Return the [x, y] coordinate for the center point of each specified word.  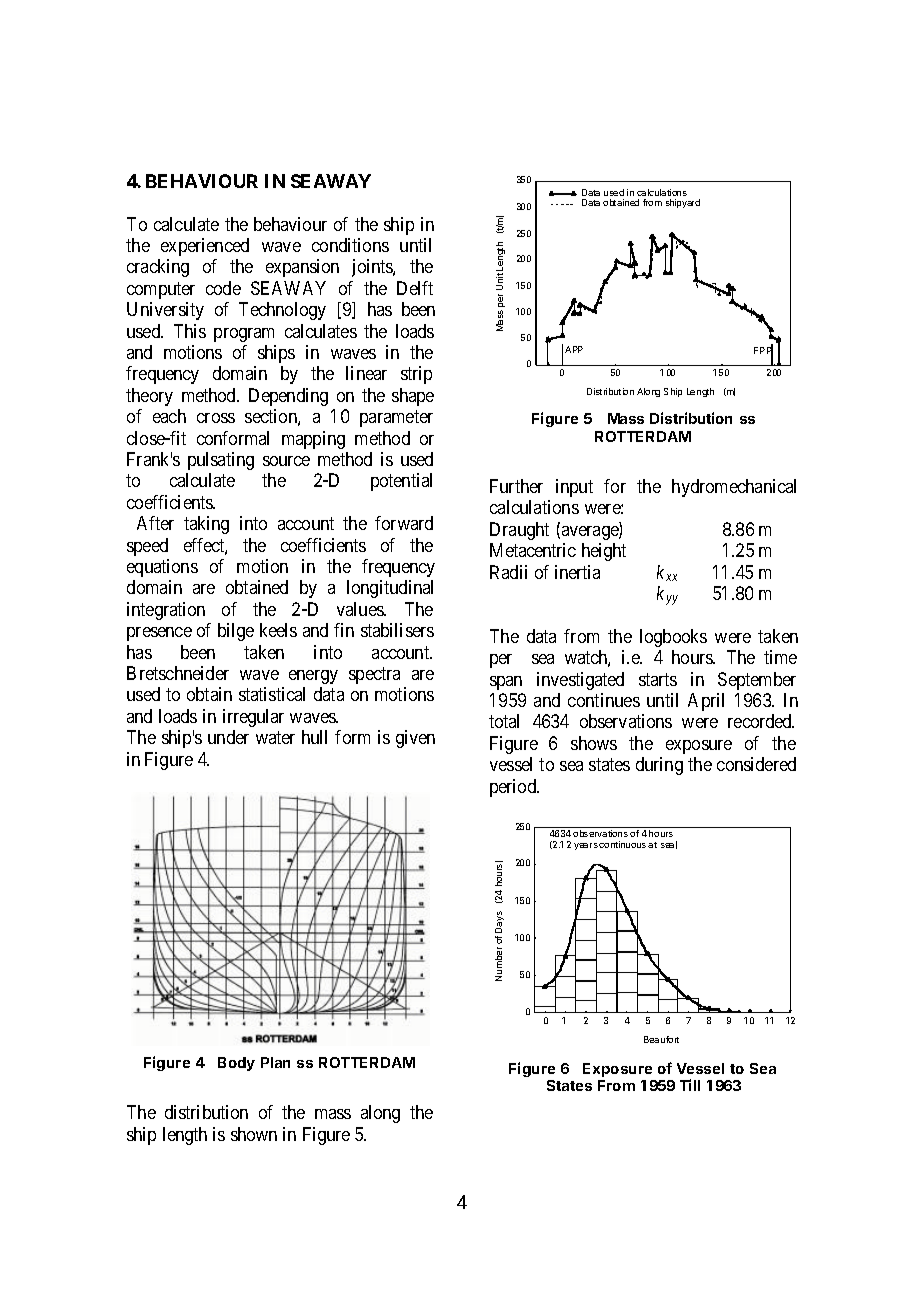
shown [254, 1134]
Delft [415, 288]
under [228, 737]
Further [516, 486]
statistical [272, 694]
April [706, 702]
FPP [763, 351]
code [223, 288]
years [586, 846]
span [506, 683]
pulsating [221, 461]
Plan [275, 1062]
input [574, 488]
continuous [622, 844]
